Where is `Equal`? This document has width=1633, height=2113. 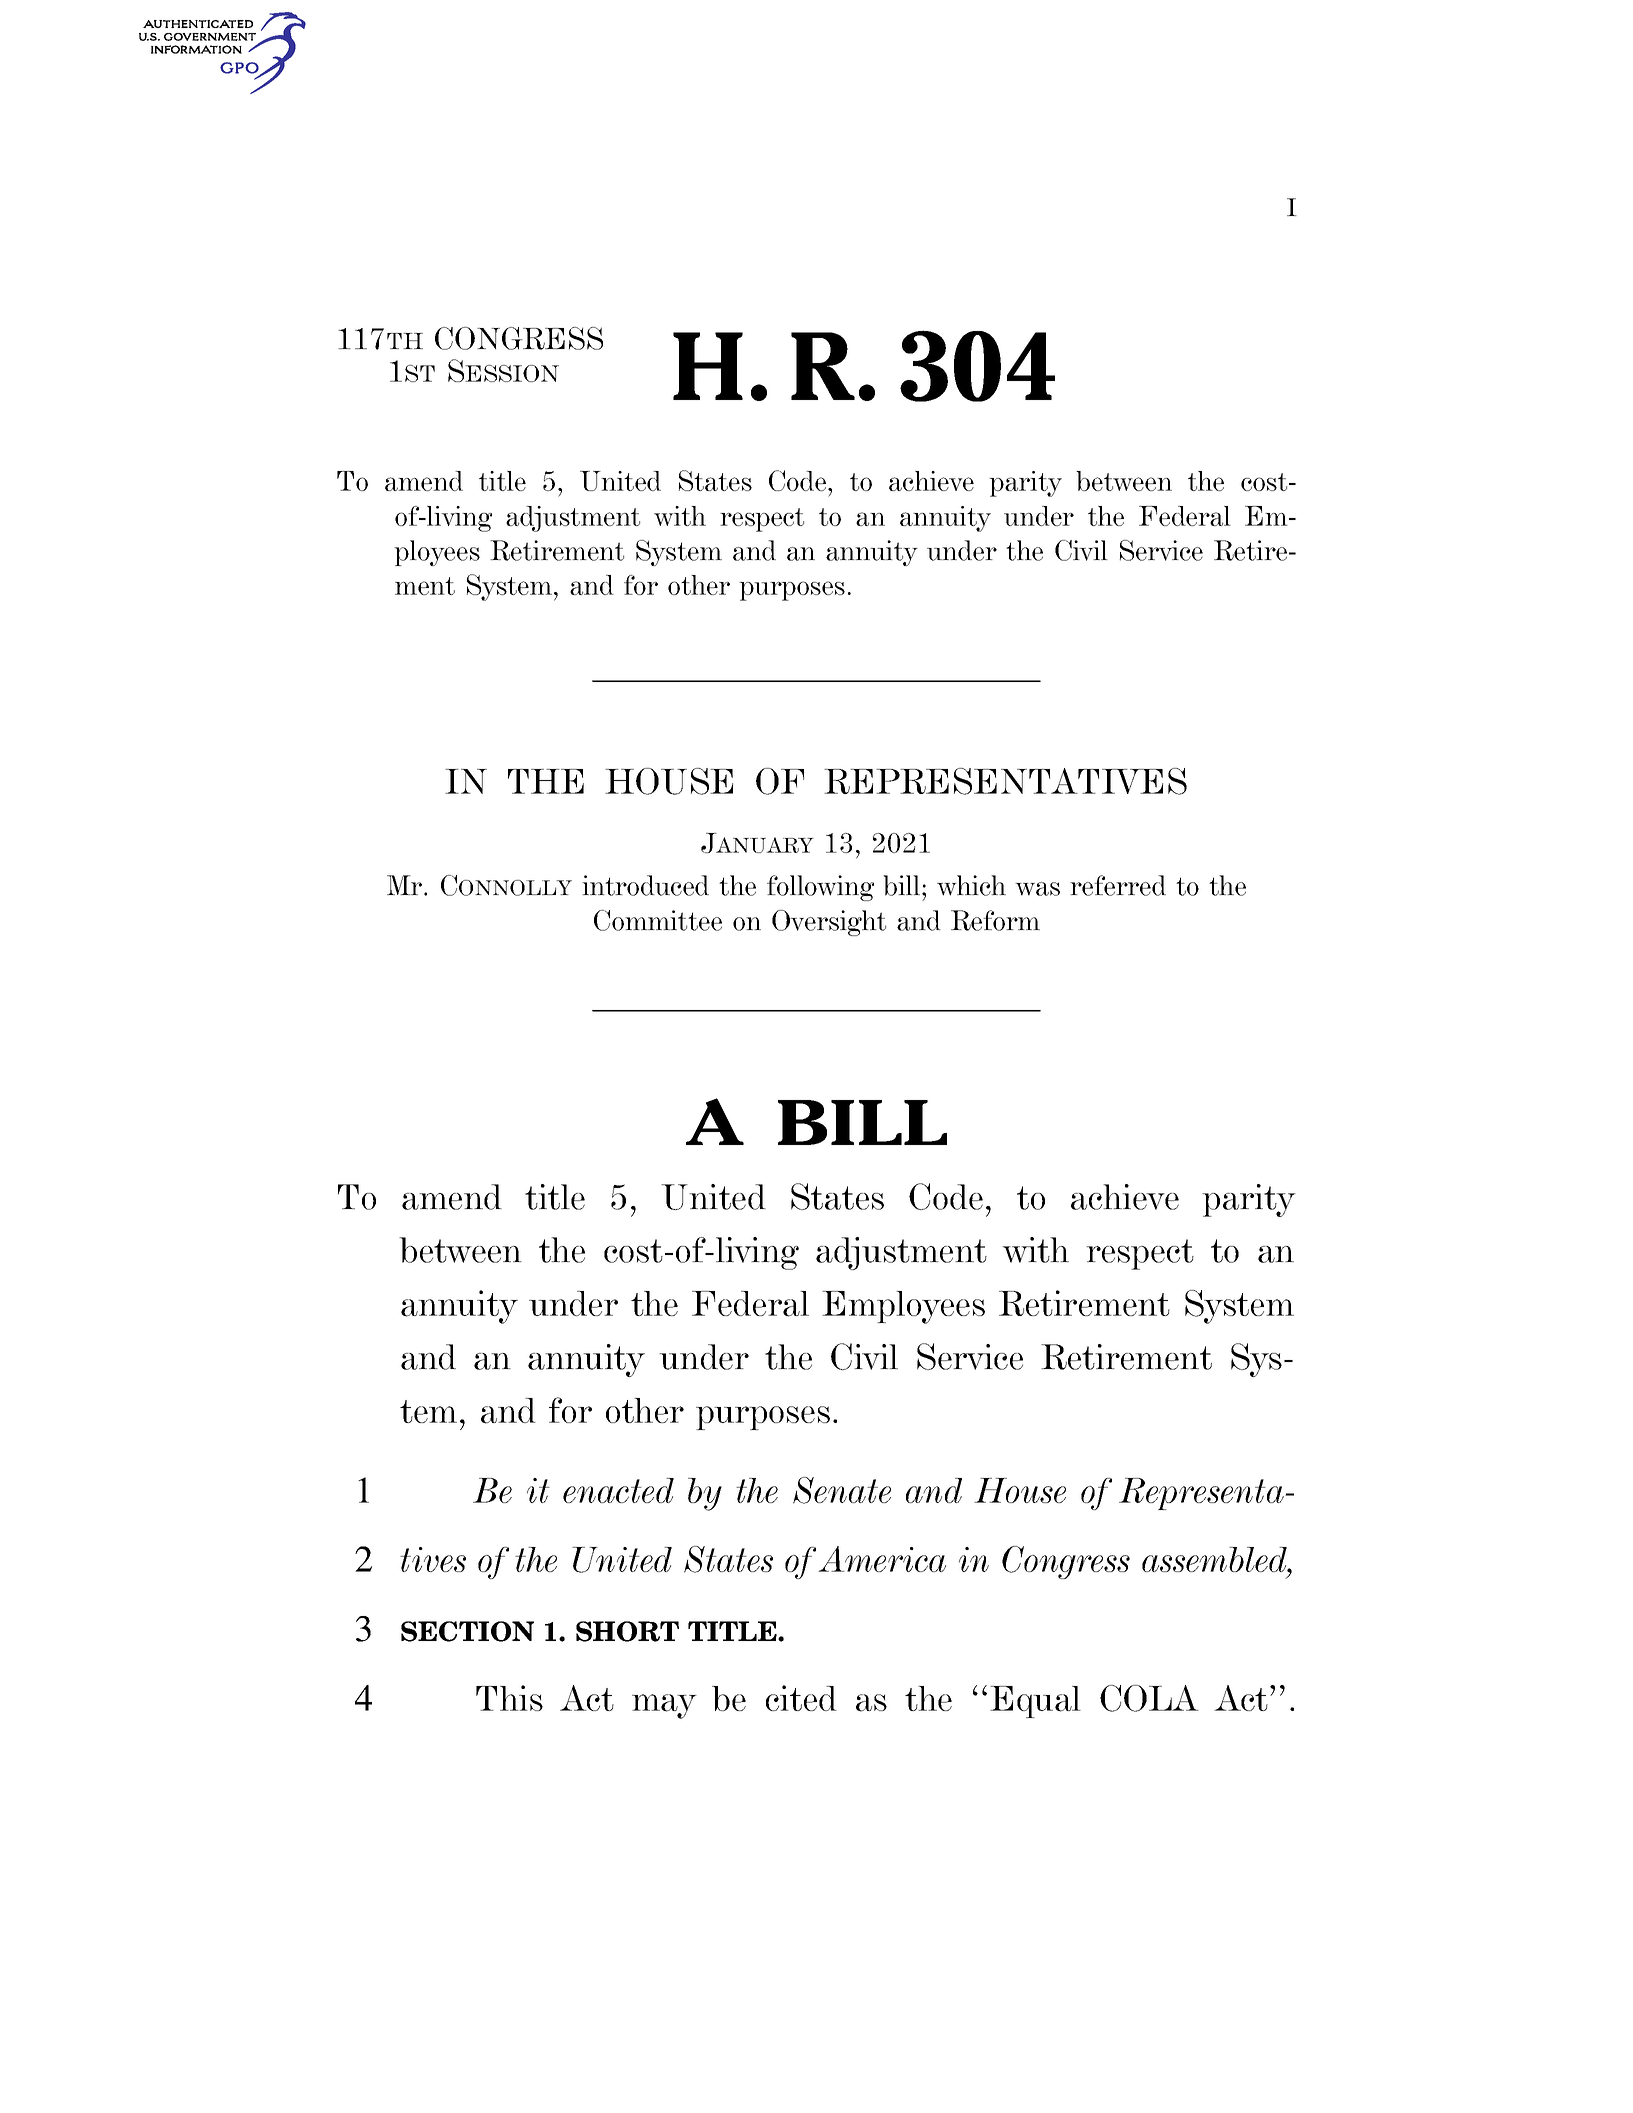
Equal is located at coordinates (1035, 1702).
